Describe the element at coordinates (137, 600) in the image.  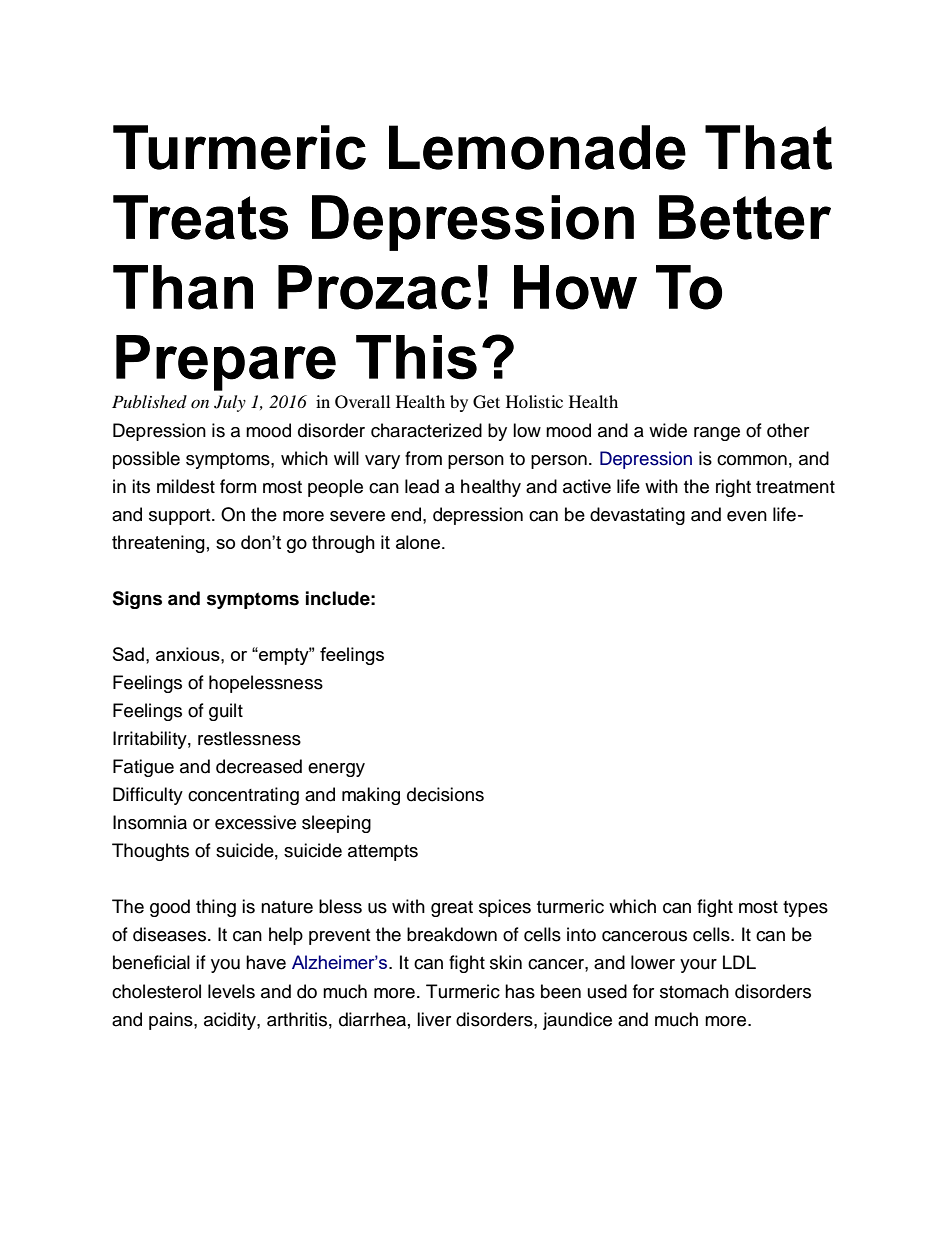
I see `Signs` at that location.
